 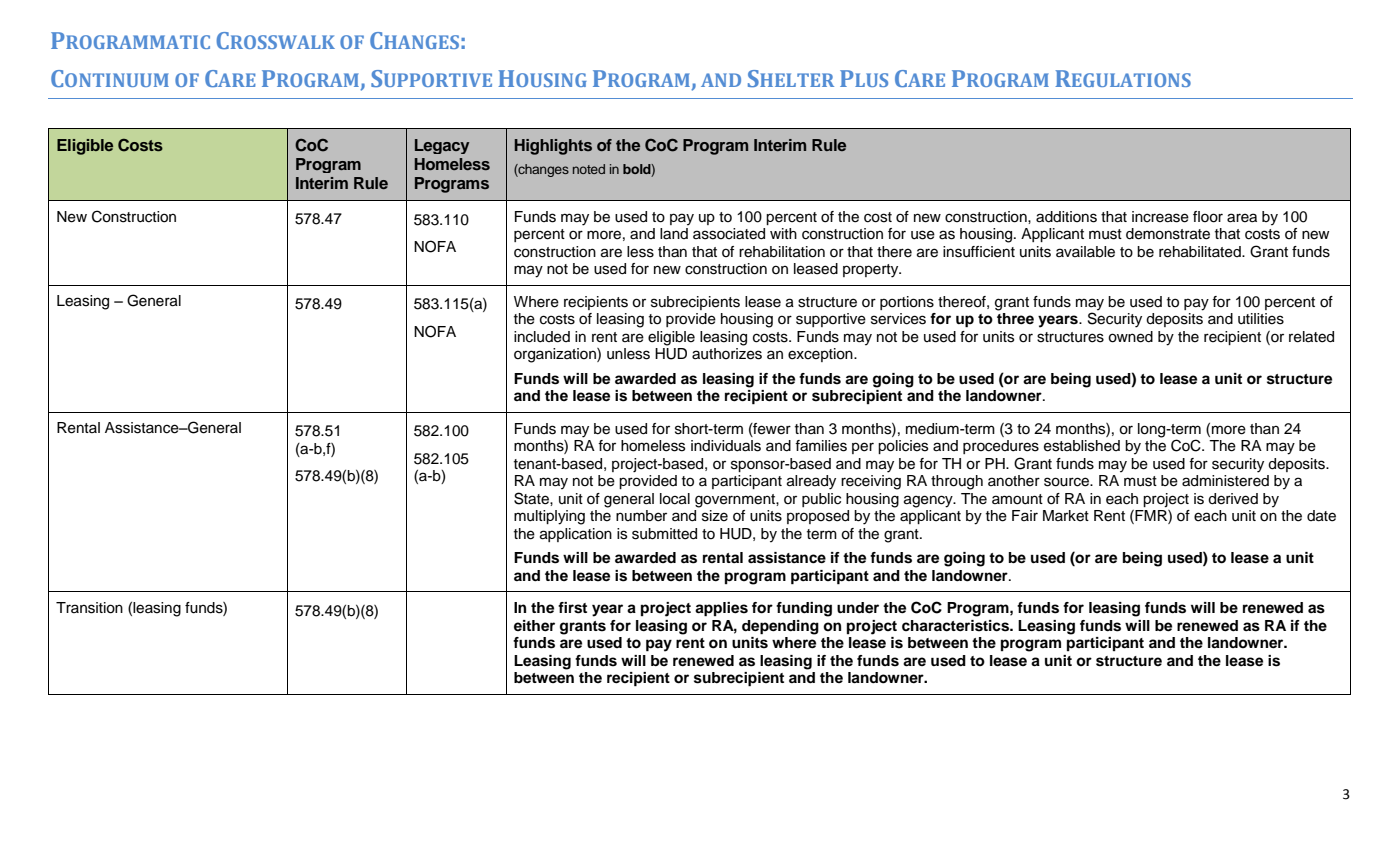 What do you see at coordinates (542, 337) in the image?
I see `included` at bounding box center [542, 337].
